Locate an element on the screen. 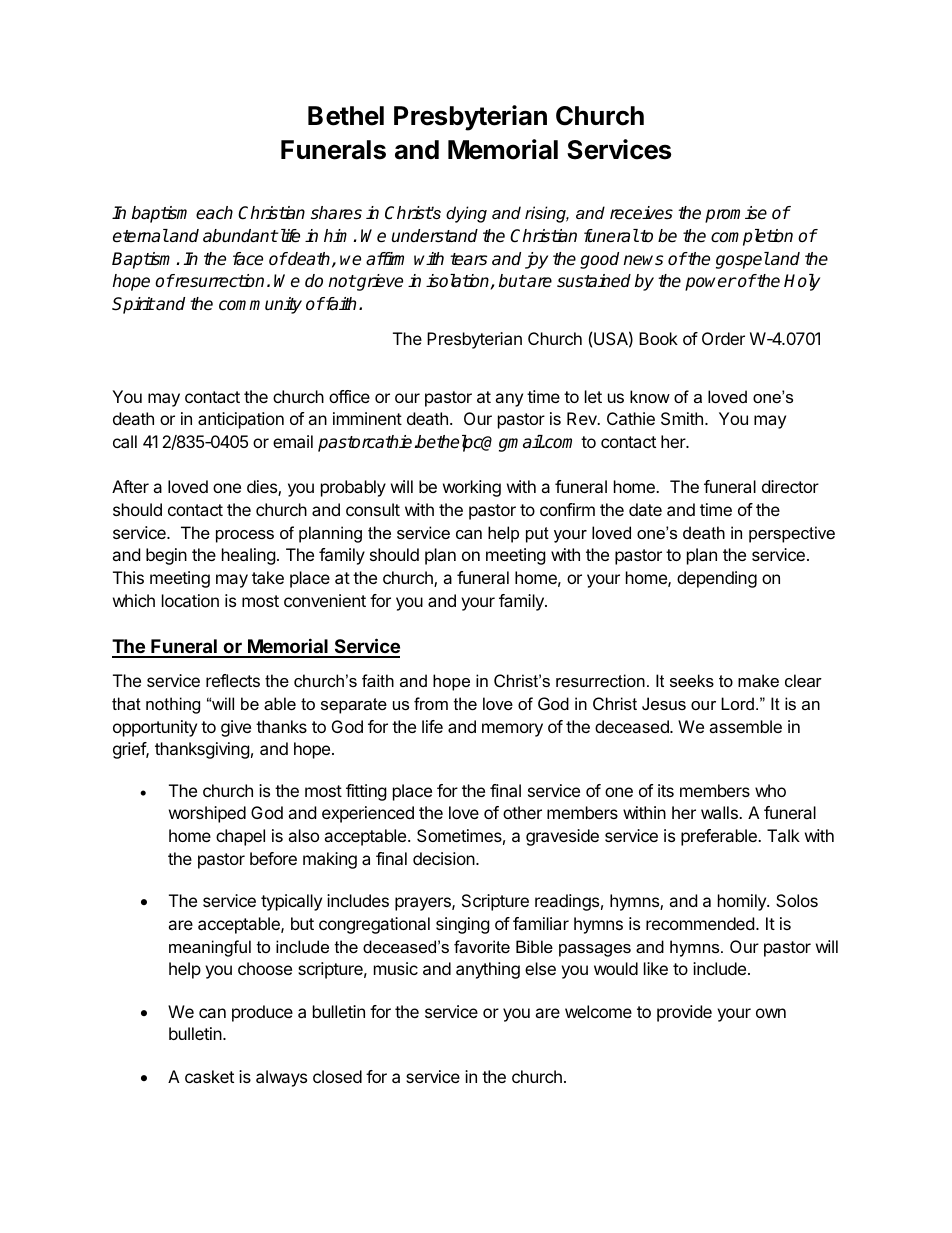  anything is located at coordinates (488, 970).
